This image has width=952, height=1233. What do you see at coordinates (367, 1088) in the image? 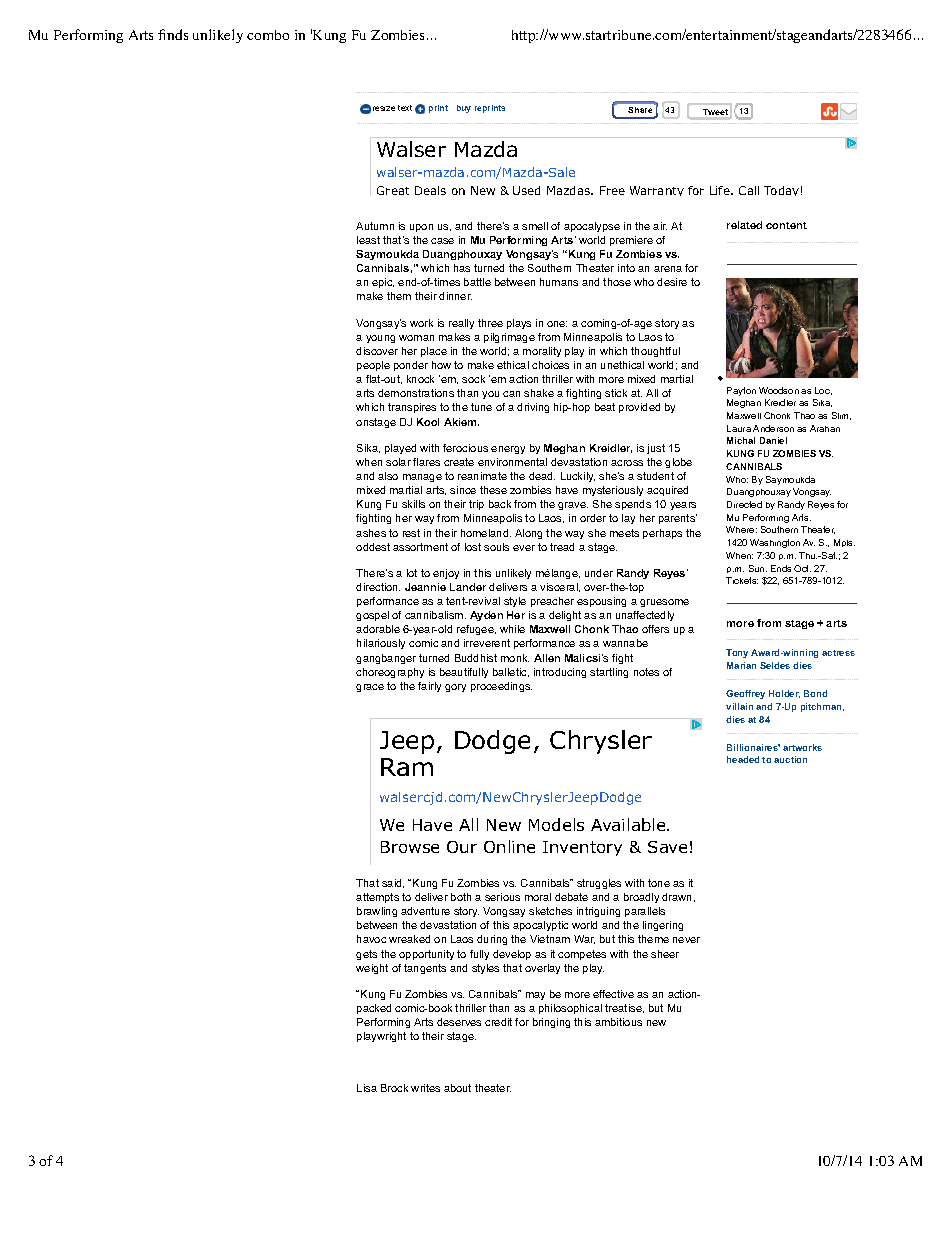
I see `Lisa` at bounding box center [367, 1088].
